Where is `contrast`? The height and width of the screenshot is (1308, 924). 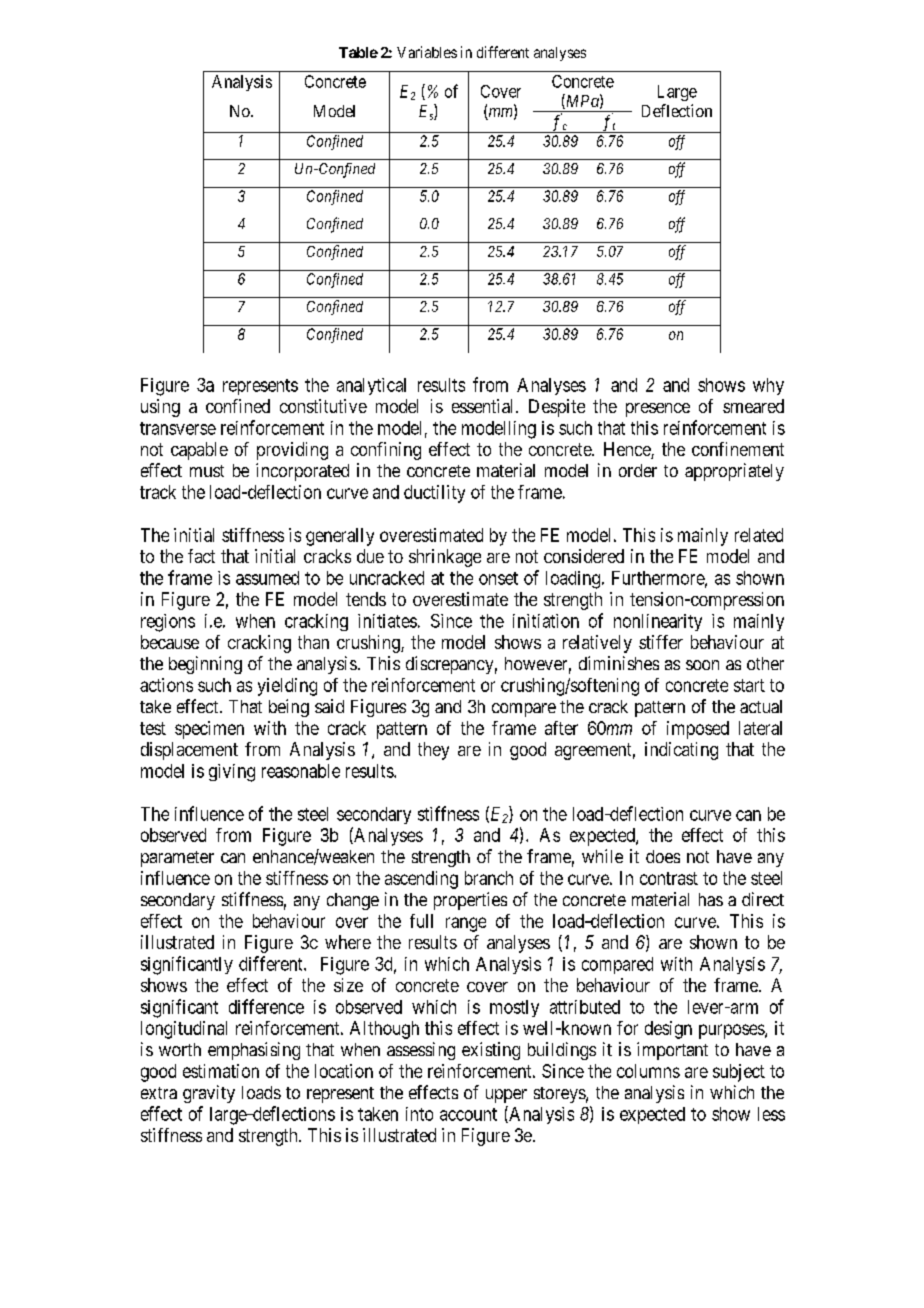 contrast is located at coordinates (669, 878).
